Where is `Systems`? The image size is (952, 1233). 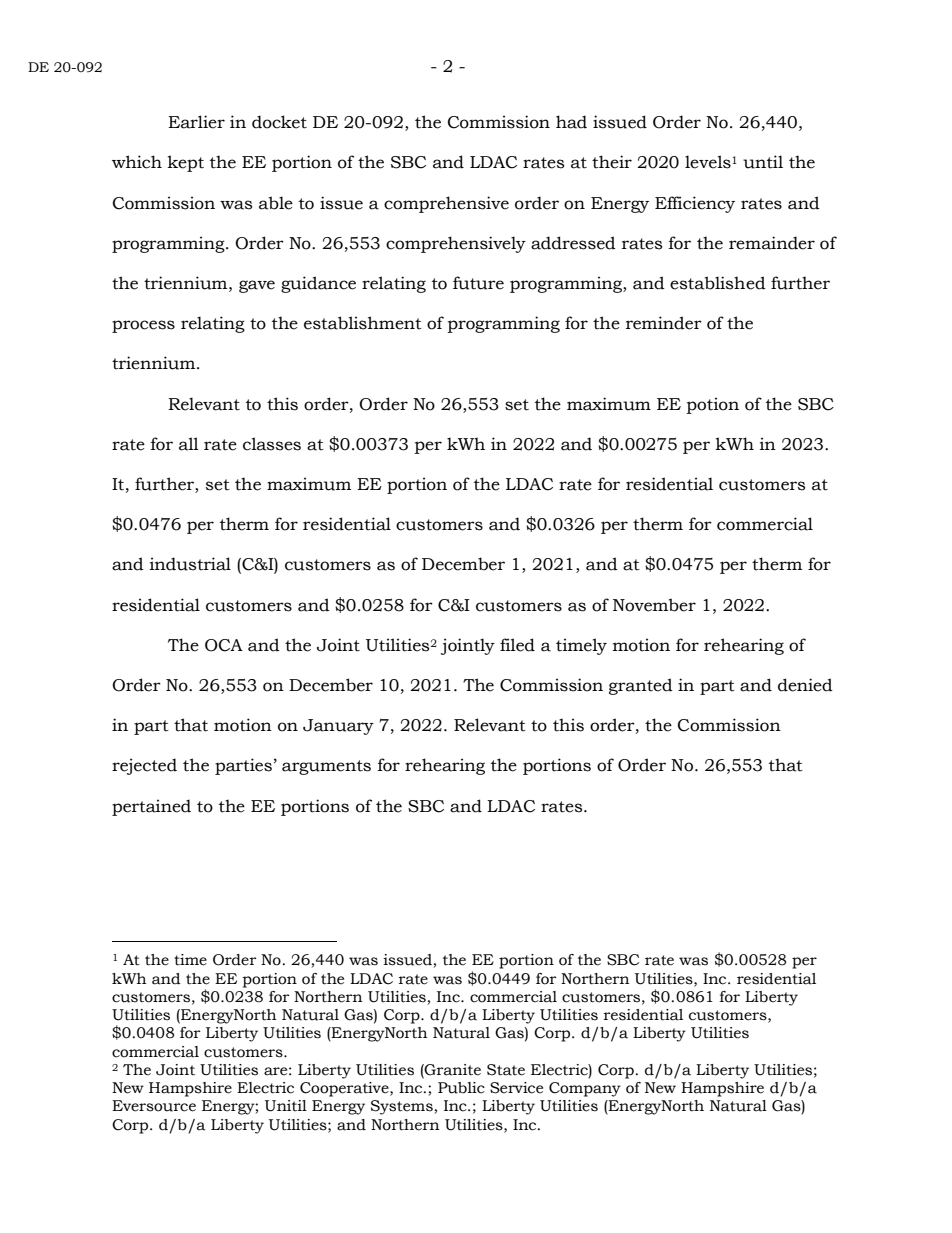
Systems is located at coordinates (402, 1107).
